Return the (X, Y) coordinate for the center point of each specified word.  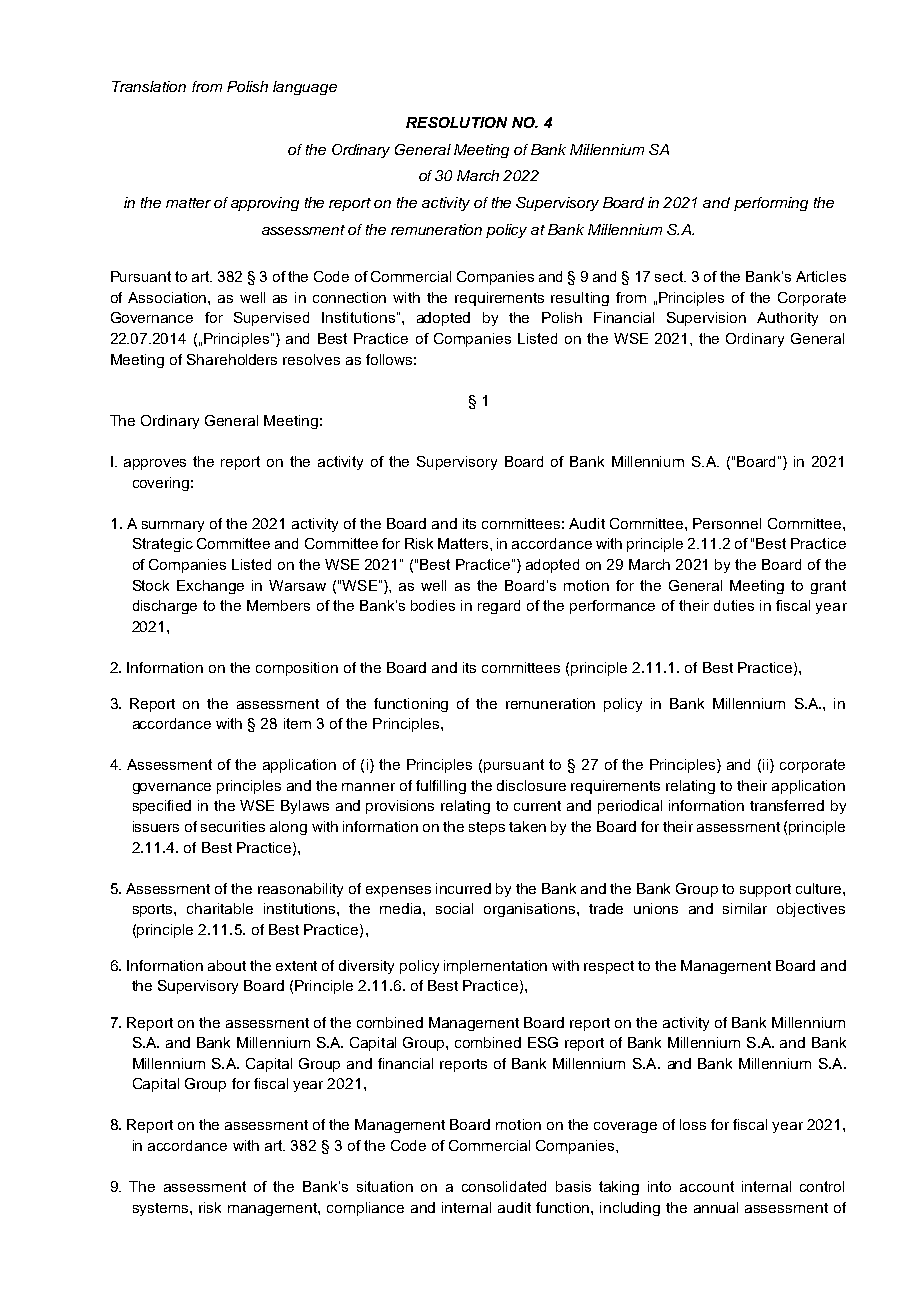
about (227, 965)
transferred (787, 805)
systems (162, 1209)
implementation (495, 967)
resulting (580, 299)
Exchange (210, 587)
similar (745, 908)
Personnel (727, 523)
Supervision (706, 319)
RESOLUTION (456, 122)
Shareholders (232, 359)
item (297, 723)
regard (499, 607)
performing (771, 204)
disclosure (531, 785)
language (305, 88)
